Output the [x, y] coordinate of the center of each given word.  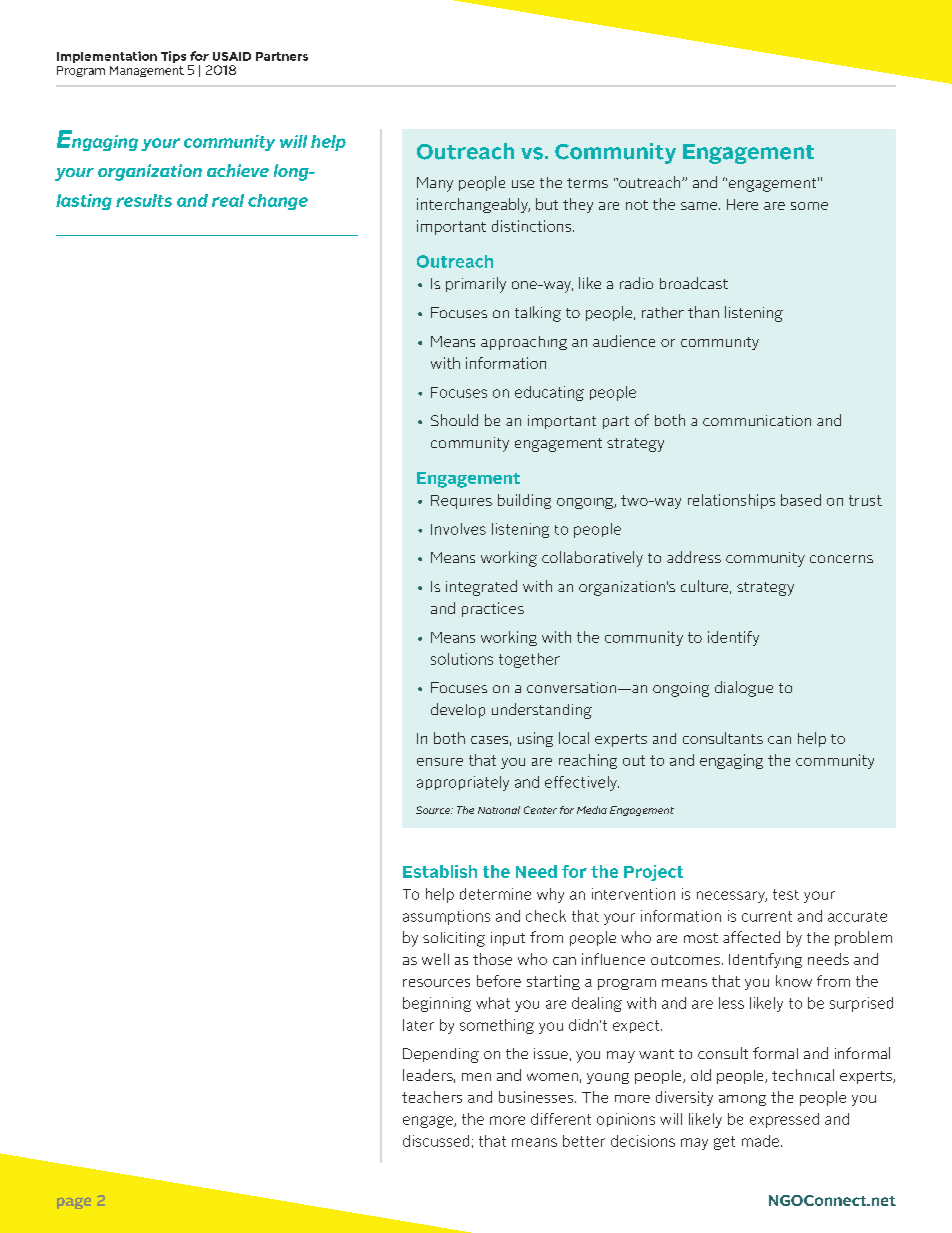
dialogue [744, 689]
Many [435, 184]
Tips [175, 58]
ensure [440, 762]
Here [742, 204]
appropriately [463, 783]
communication [757, 420]
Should [454, 420]
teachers [432, 1097]
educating [549, 393]
